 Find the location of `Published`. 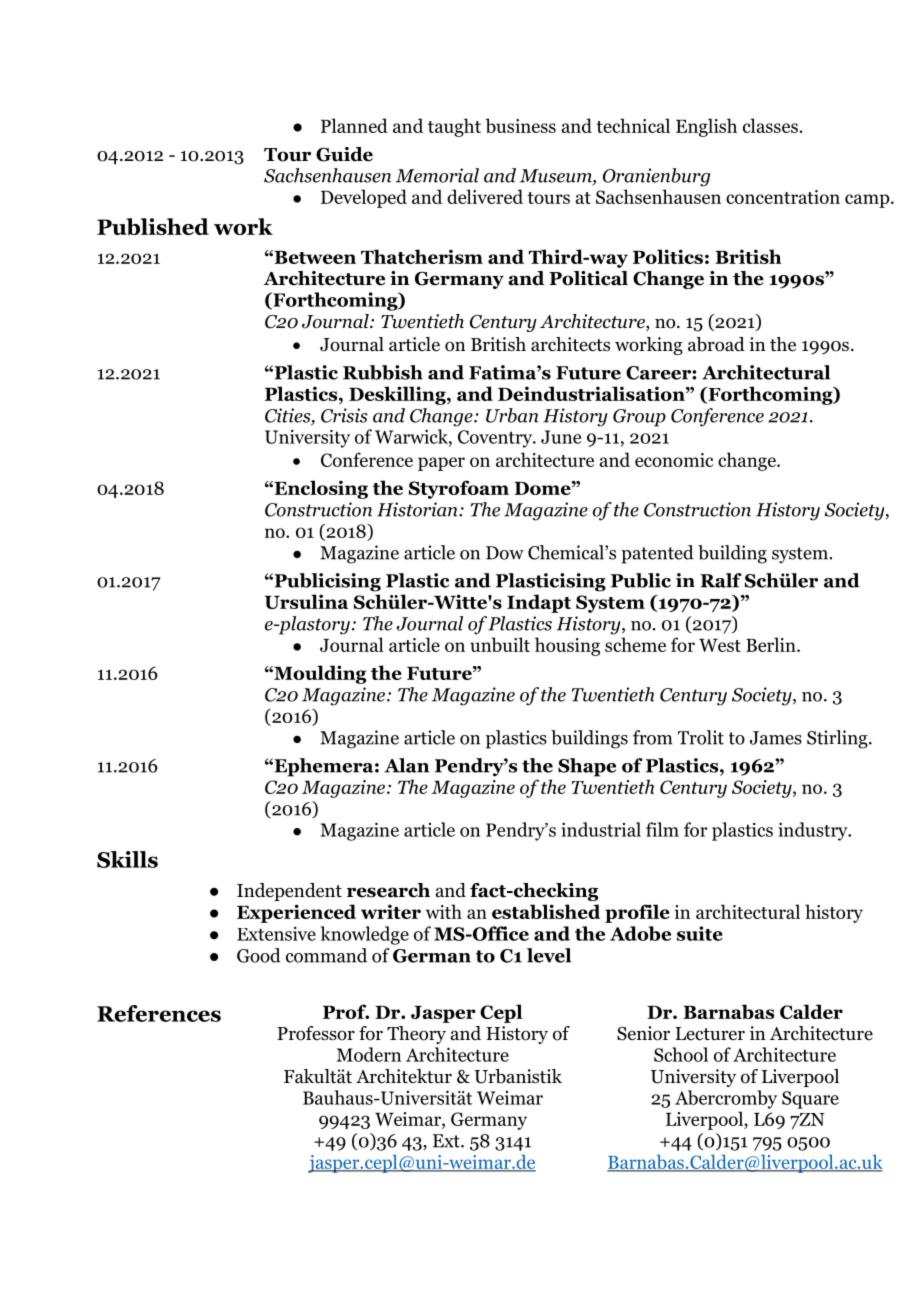

Published is located at coordinates (153, 226).
